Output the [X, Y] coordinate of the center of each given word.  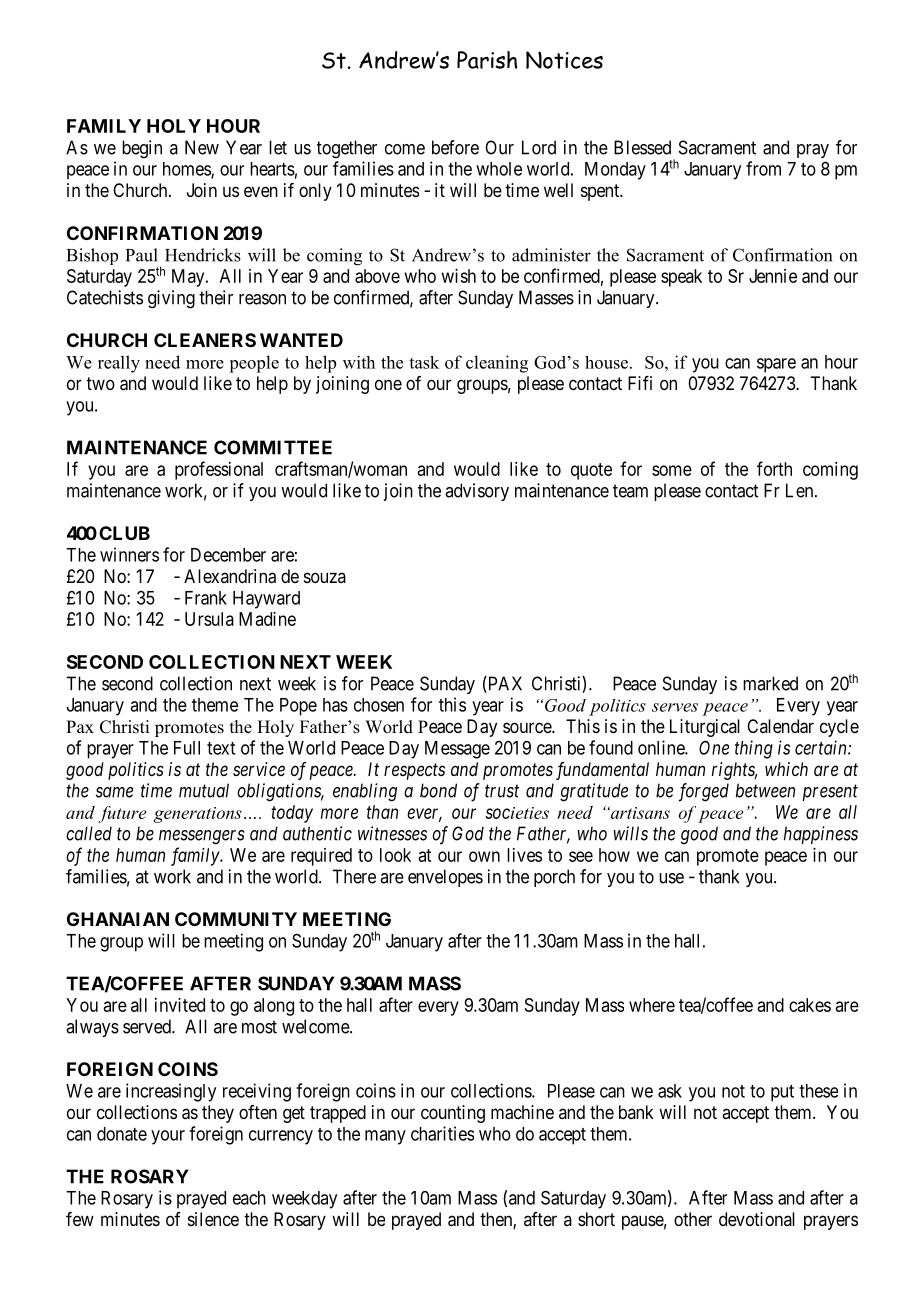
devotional [757, 1219]
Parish [487, 60]
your [168, 1137]
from [763, 168]
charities [442, 1133]
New [202, 147]
